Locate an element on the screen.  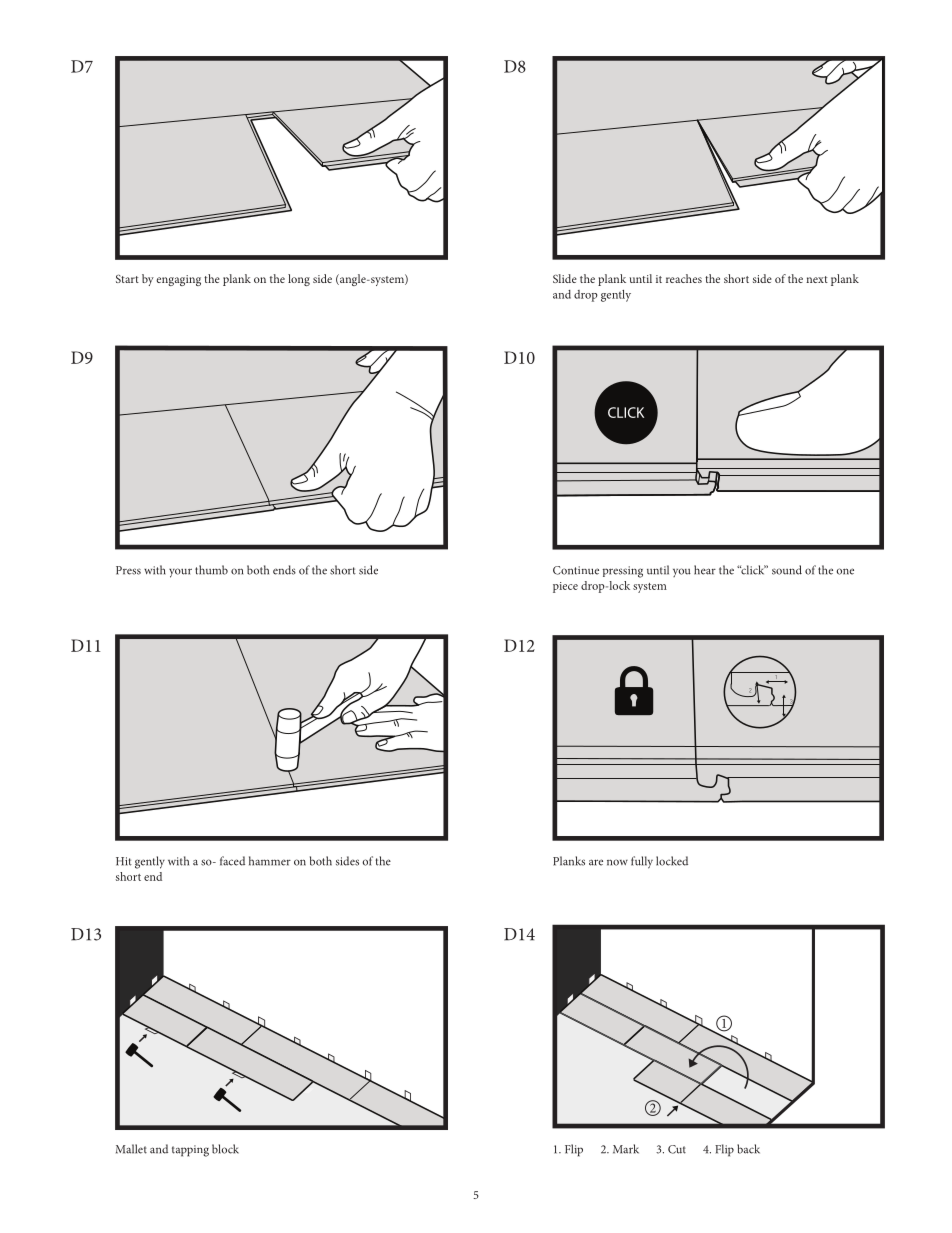
engaging is located at coordinates (178, 280).
